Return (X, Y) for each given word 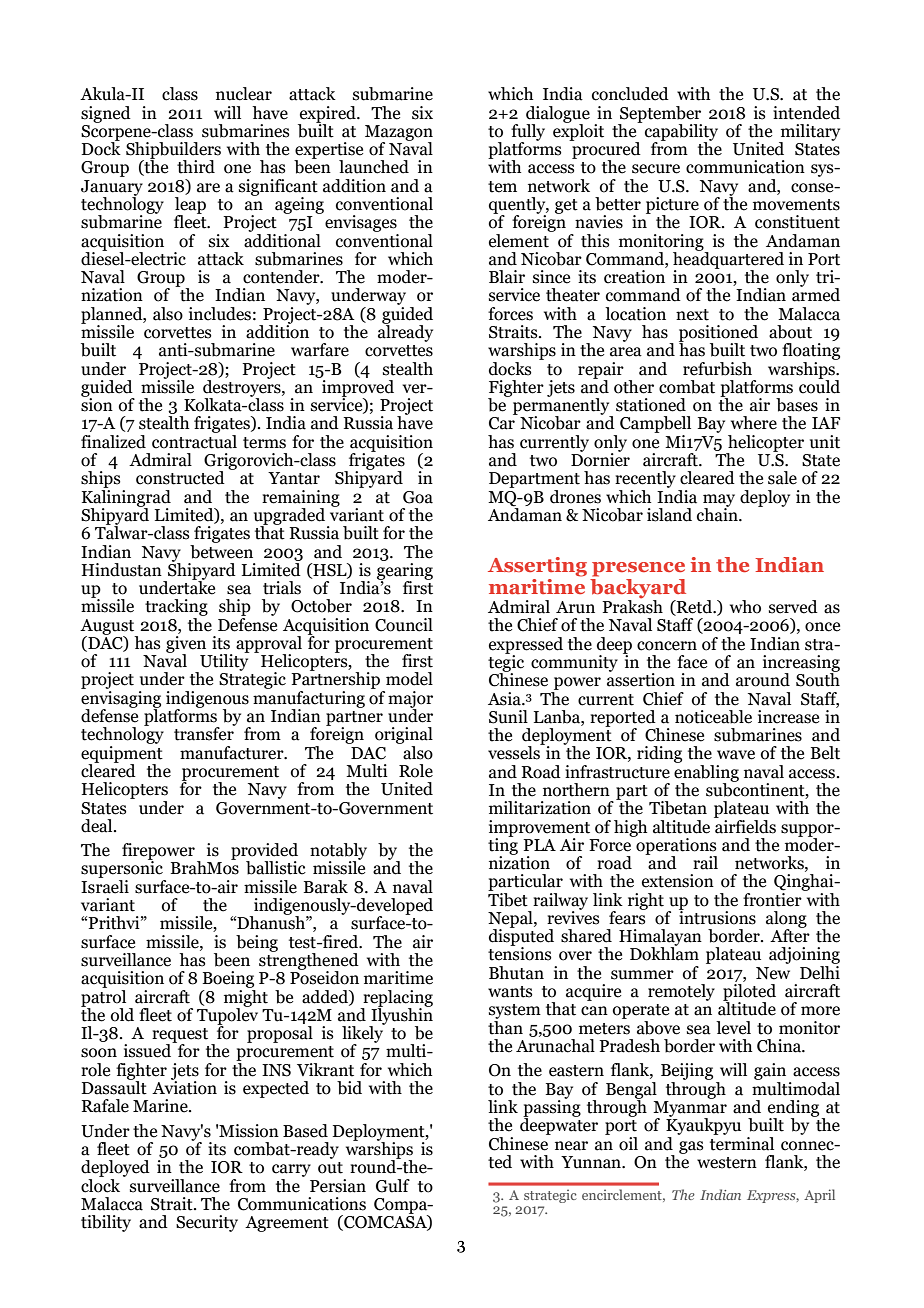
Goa (418, 497)
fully (528, 133)
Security (207, 1223)
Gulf (393, 1186)
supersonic (123, 870)
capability (681, 133)
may (719, 501)
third (196, 167)
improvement (539, 829)
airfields (745, 825)
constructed (180, 478)
